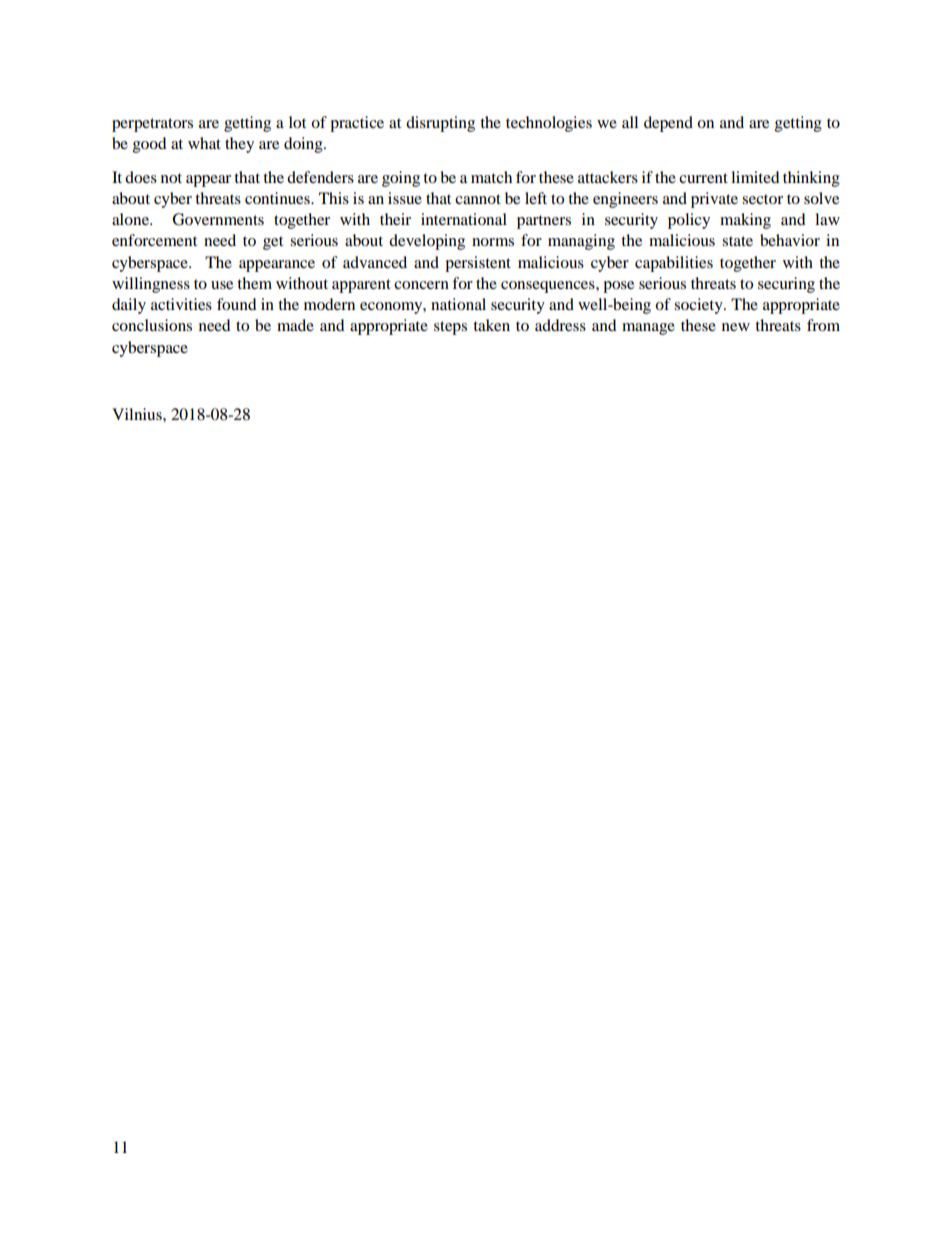  I want to click on continues, so click(278, 198).
